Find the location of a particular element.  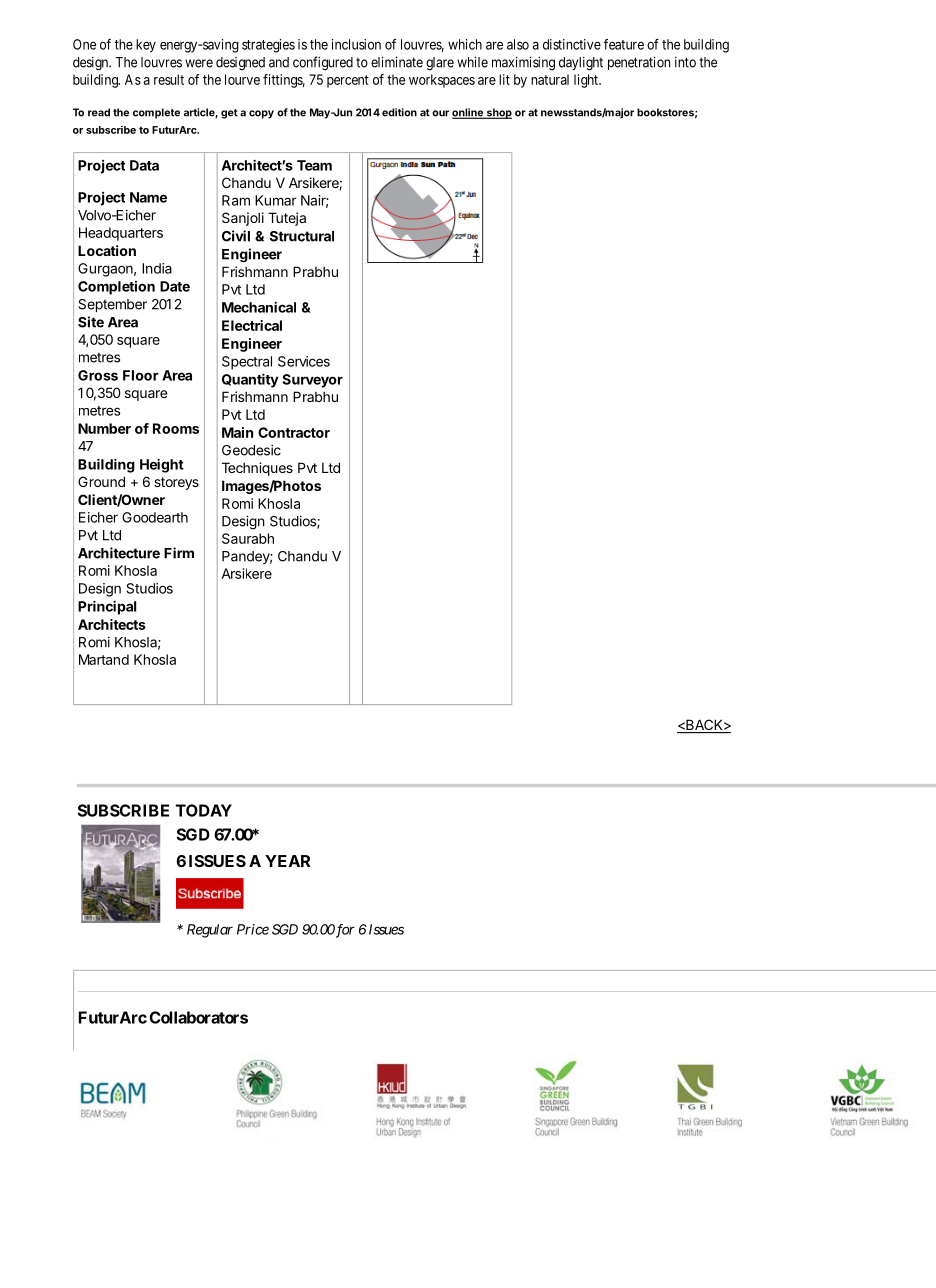

result is located at coordinates (169, 79).
